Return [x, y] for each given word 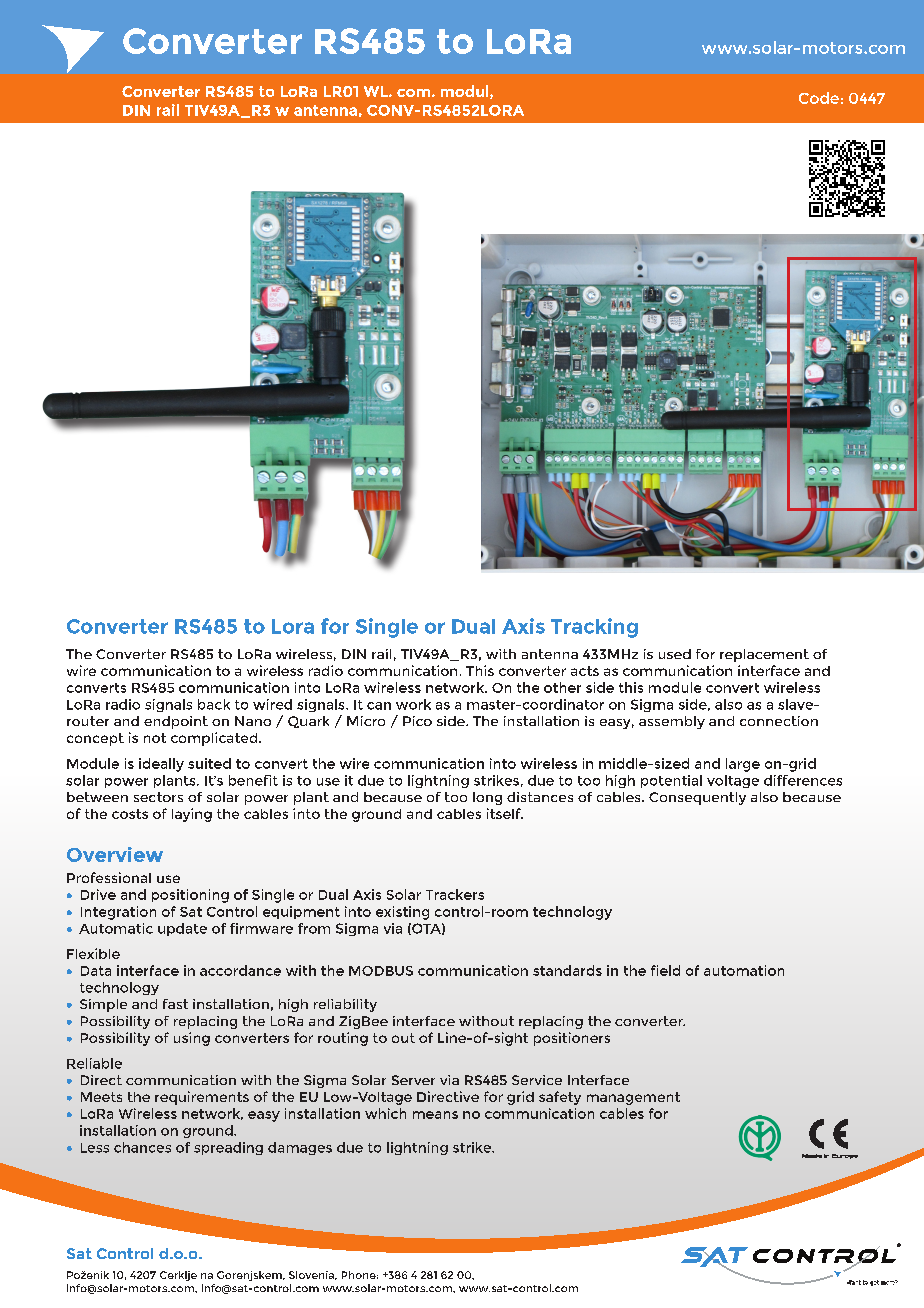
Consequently [697, 798]
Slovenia [312, 1275]
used [675, 654]
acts [585, 671]
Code [819, 98]
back [214, 704]
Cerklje [178, 1276]
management [633, 1098]
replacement [764, 655]
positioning [190, 896]
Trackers [455, 894]
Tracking [594, 628]
